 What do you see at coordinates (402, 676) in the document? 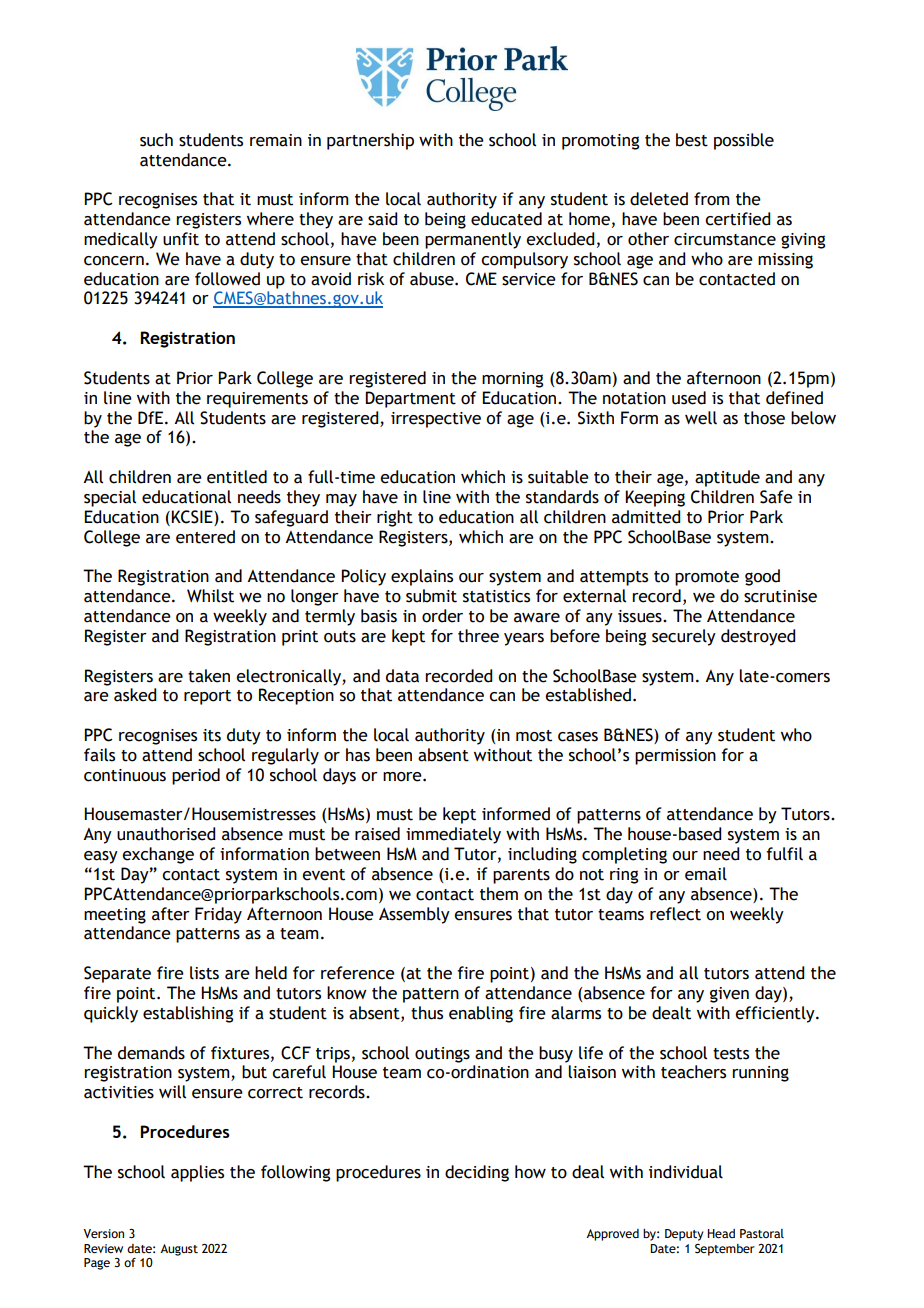
I see `data` at bounding box center [402, 676].
